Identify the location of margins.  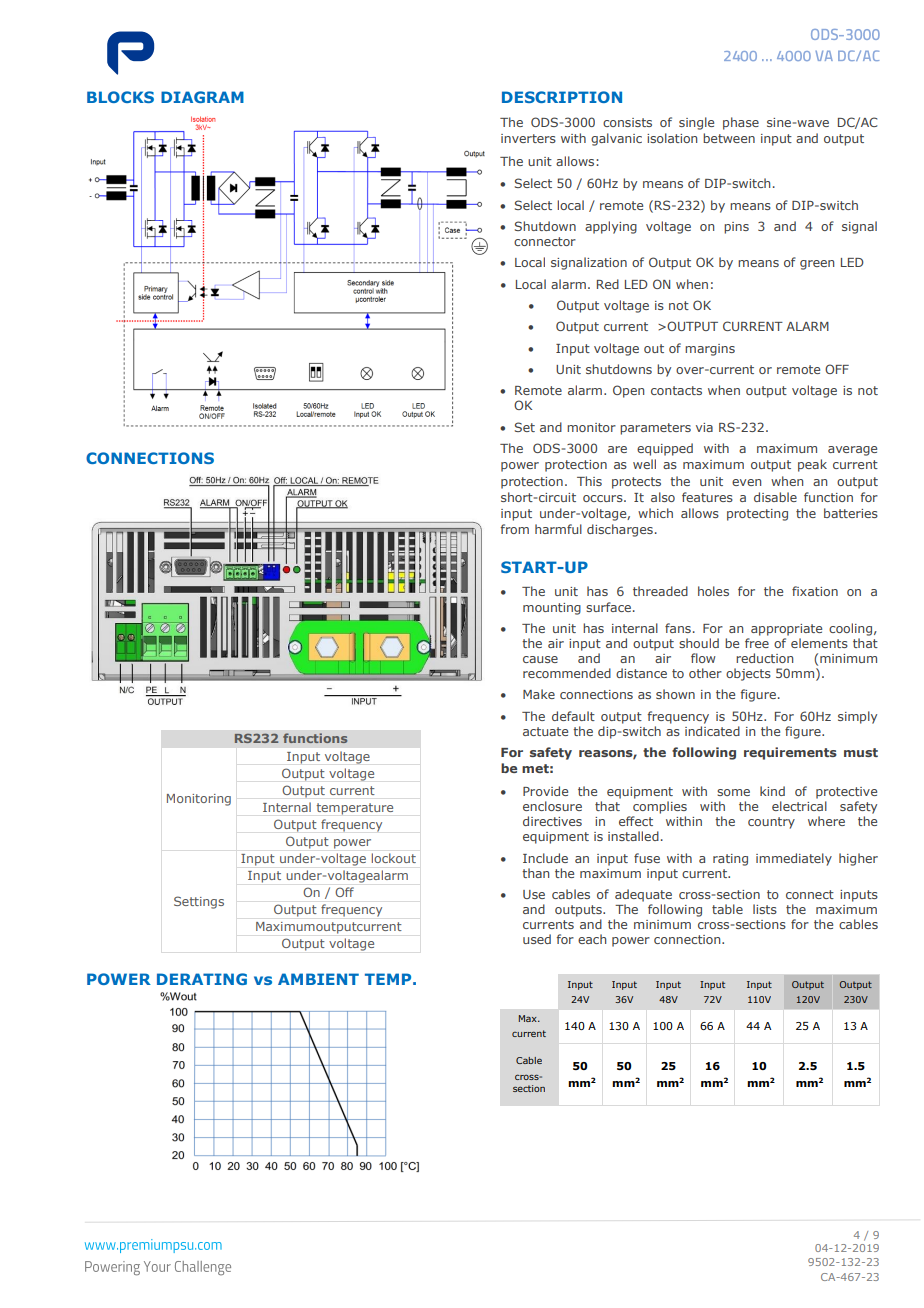
(710, 350).
